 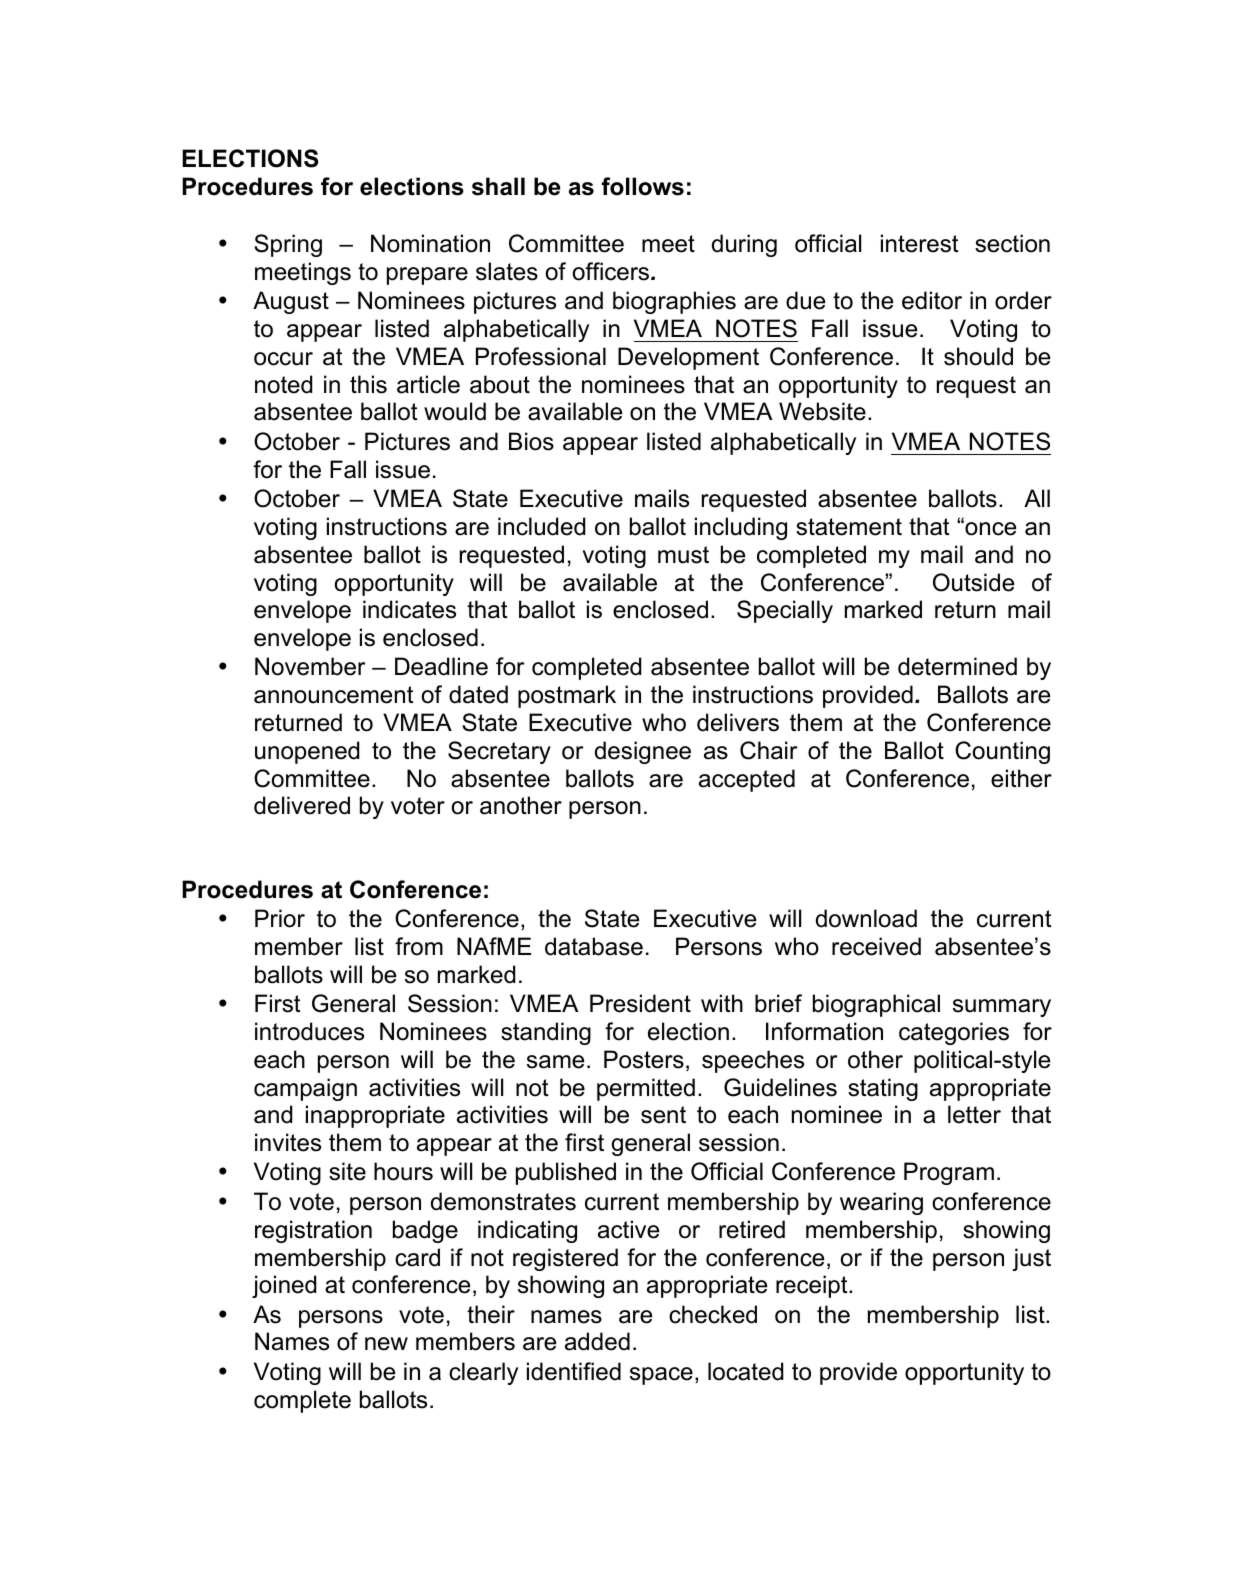 What do you see at coordinates (1031, 1259) in the screenshot?
I see `just` at bounding box center [1031, 1259].
